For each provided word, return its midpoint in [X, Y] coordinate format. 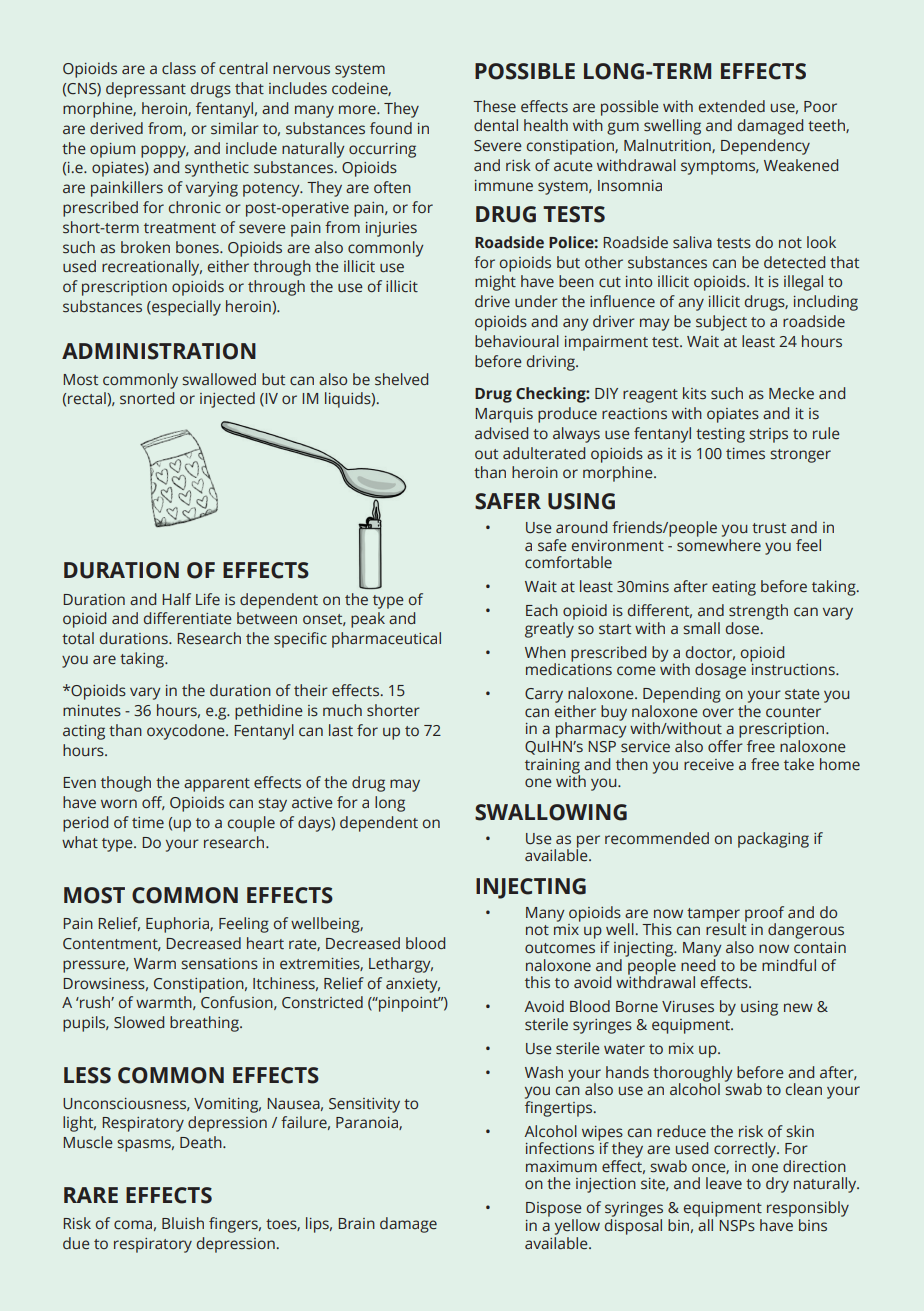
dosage [720, 671]
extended [732, 106]
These [494, 106]
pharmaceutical [386, 640]
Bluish [183, 1223]
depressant [146, 90]
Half [176, 599]
